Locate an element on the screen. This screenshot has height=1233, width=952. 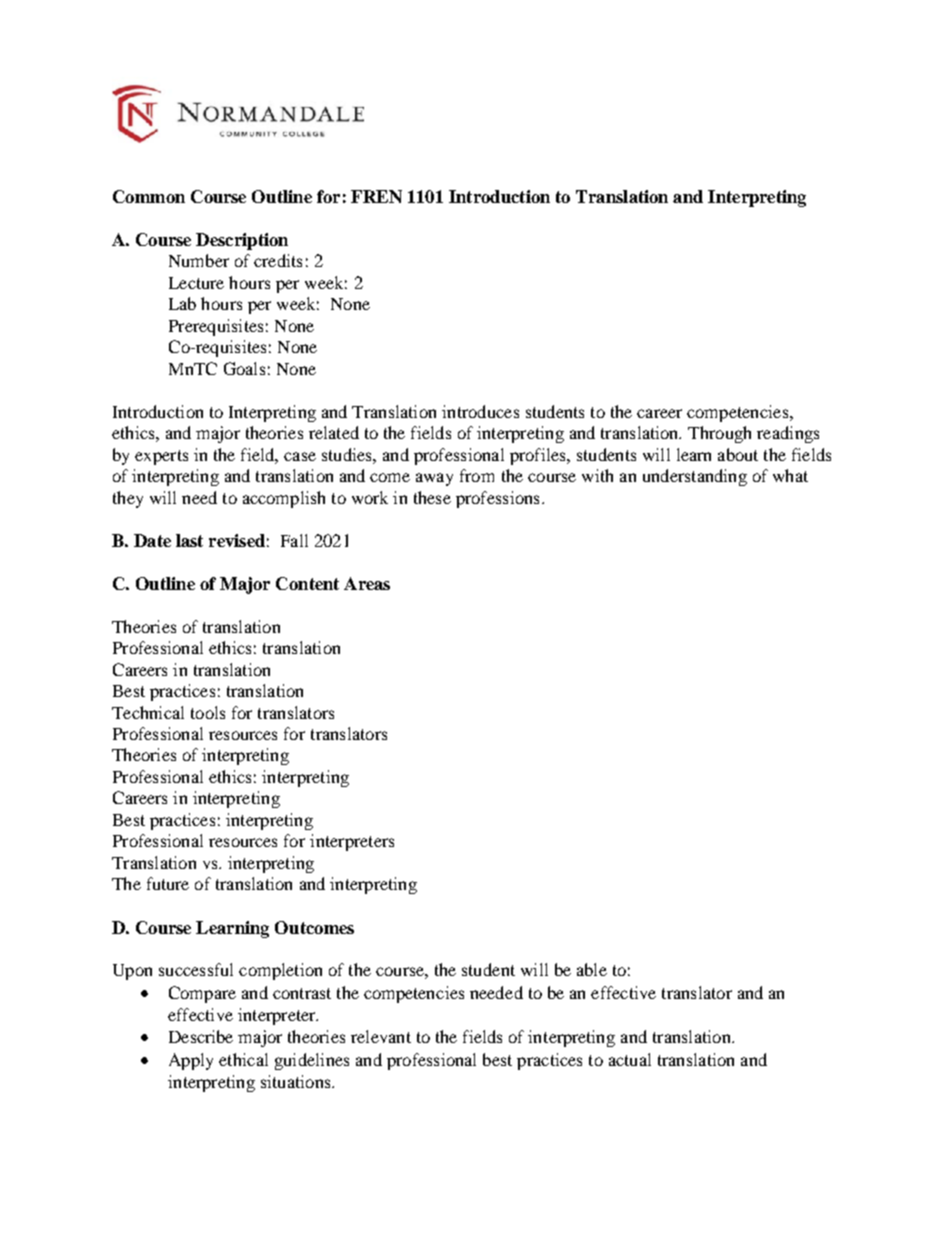
able is located at coordinates (592, 969).
